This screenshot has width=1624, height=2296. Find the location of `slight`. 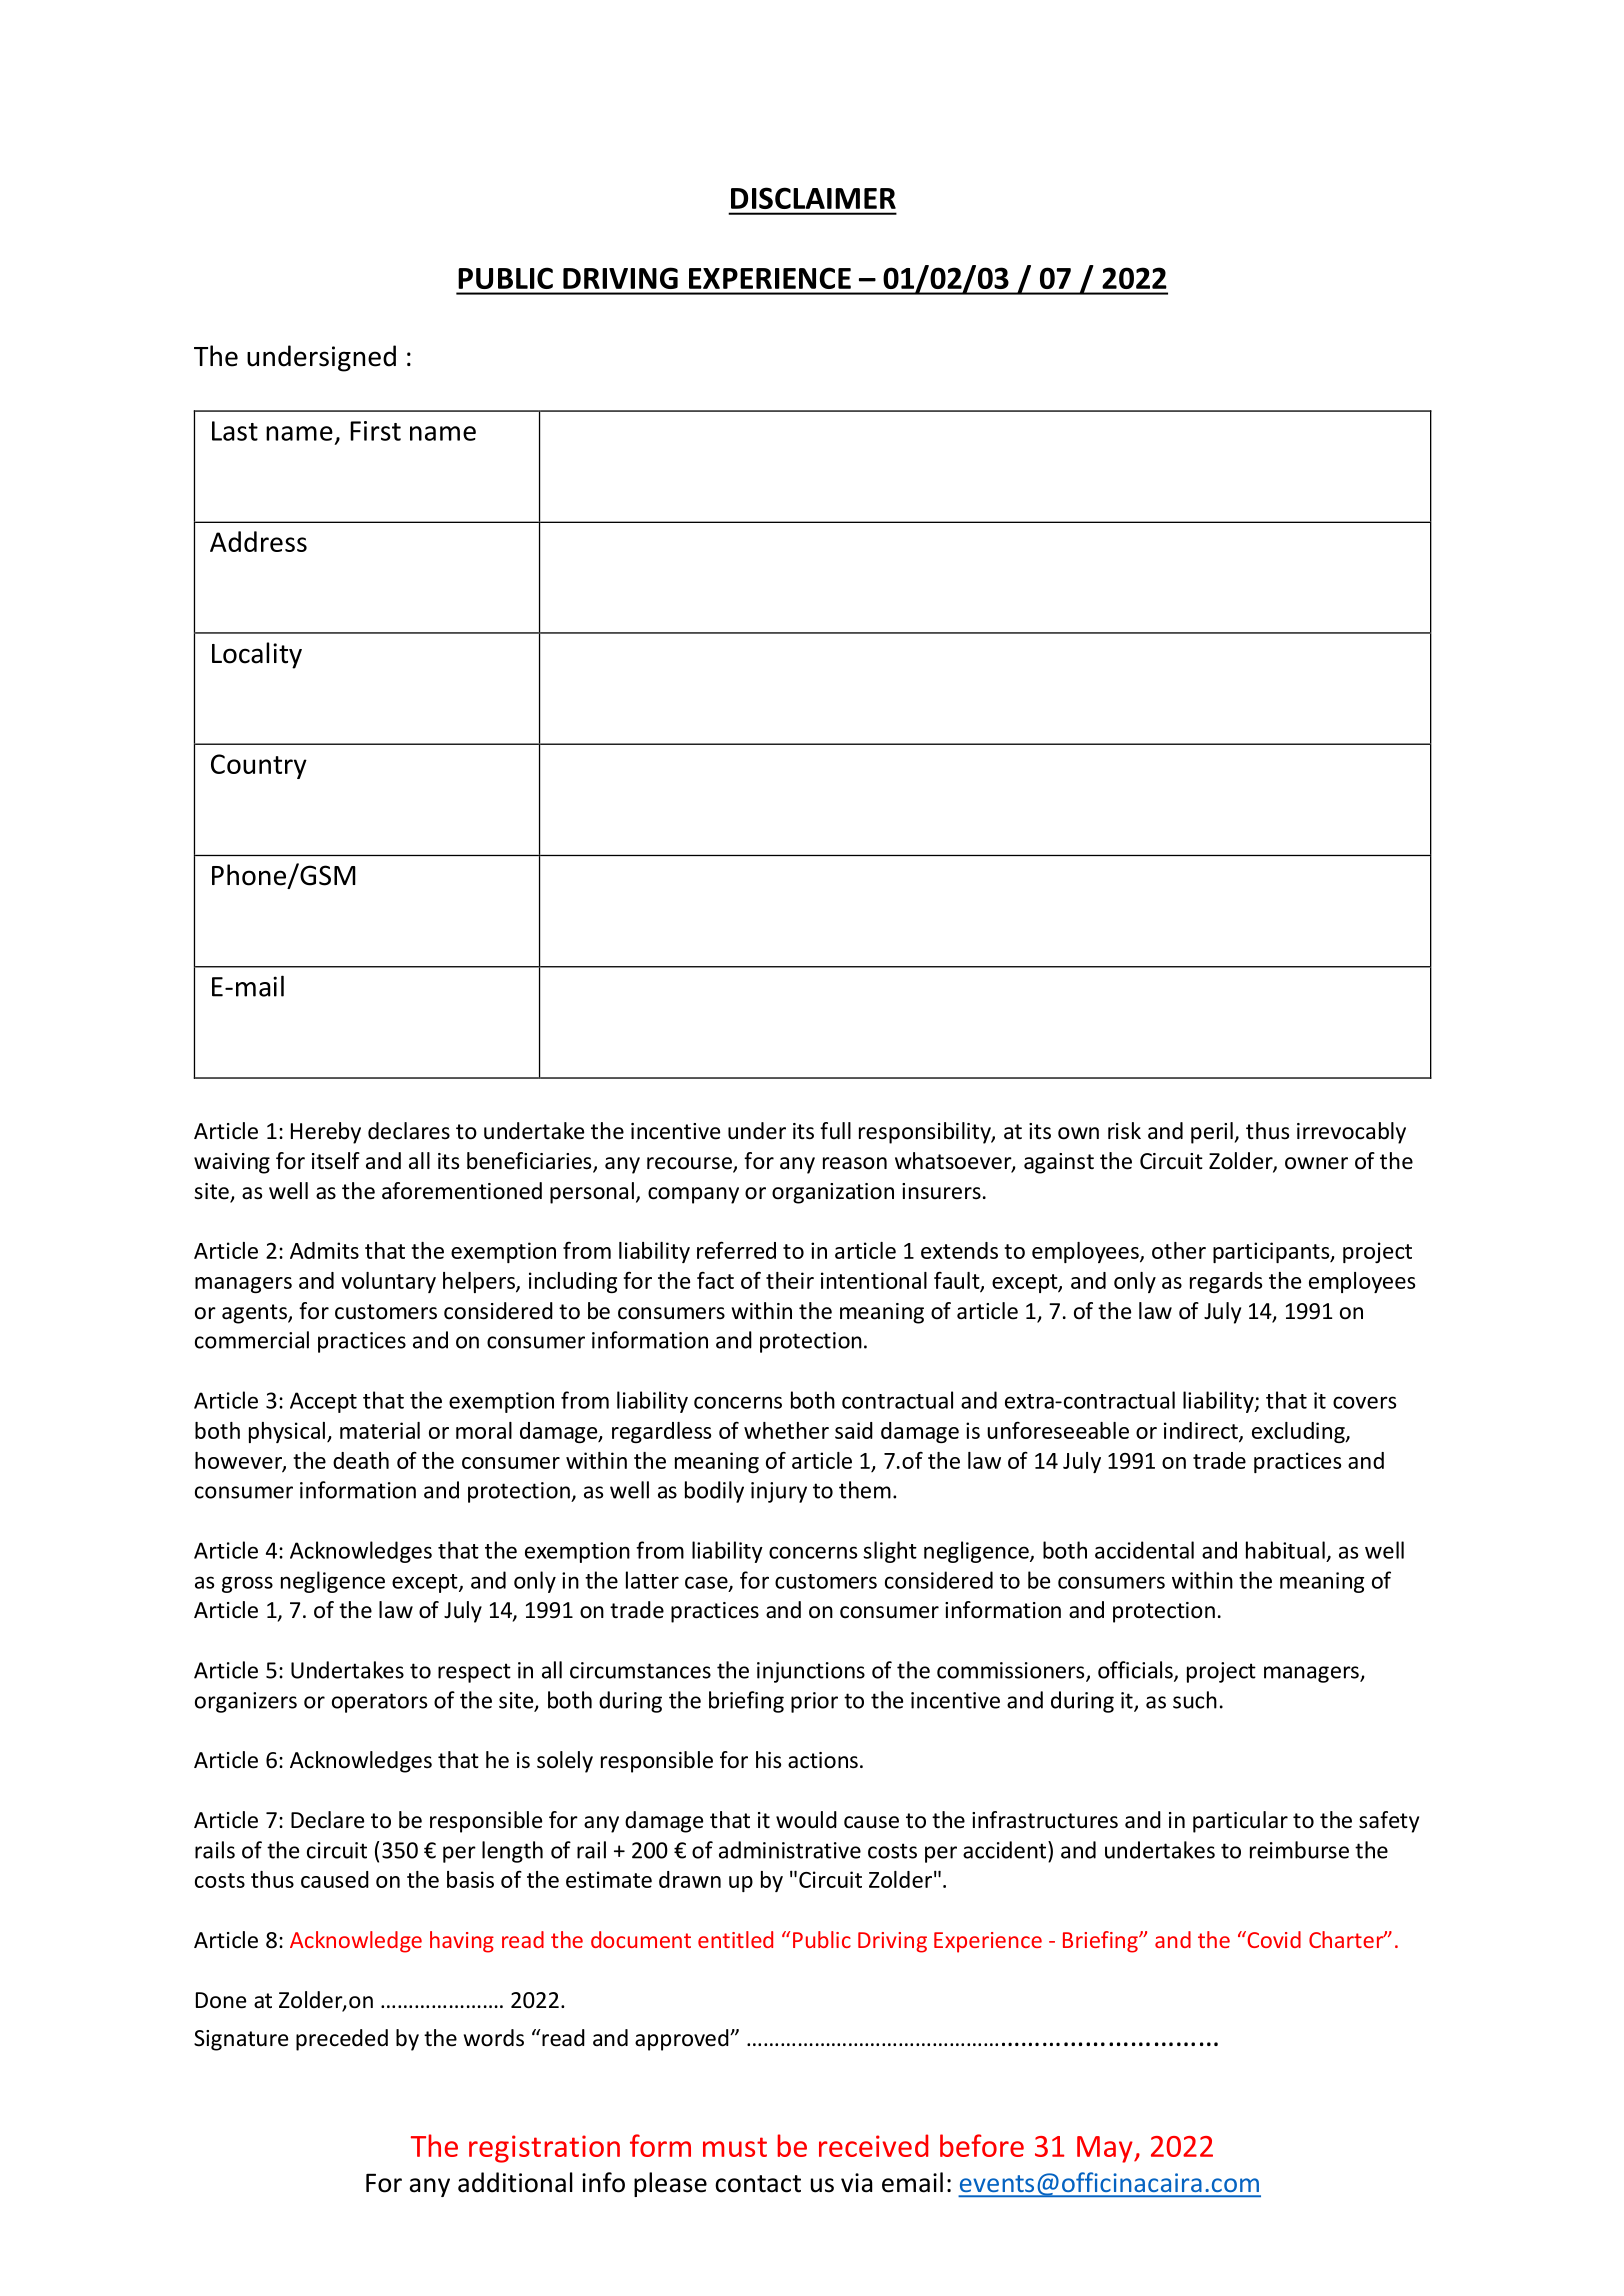

slight is located at coordinates (890, 1552).
